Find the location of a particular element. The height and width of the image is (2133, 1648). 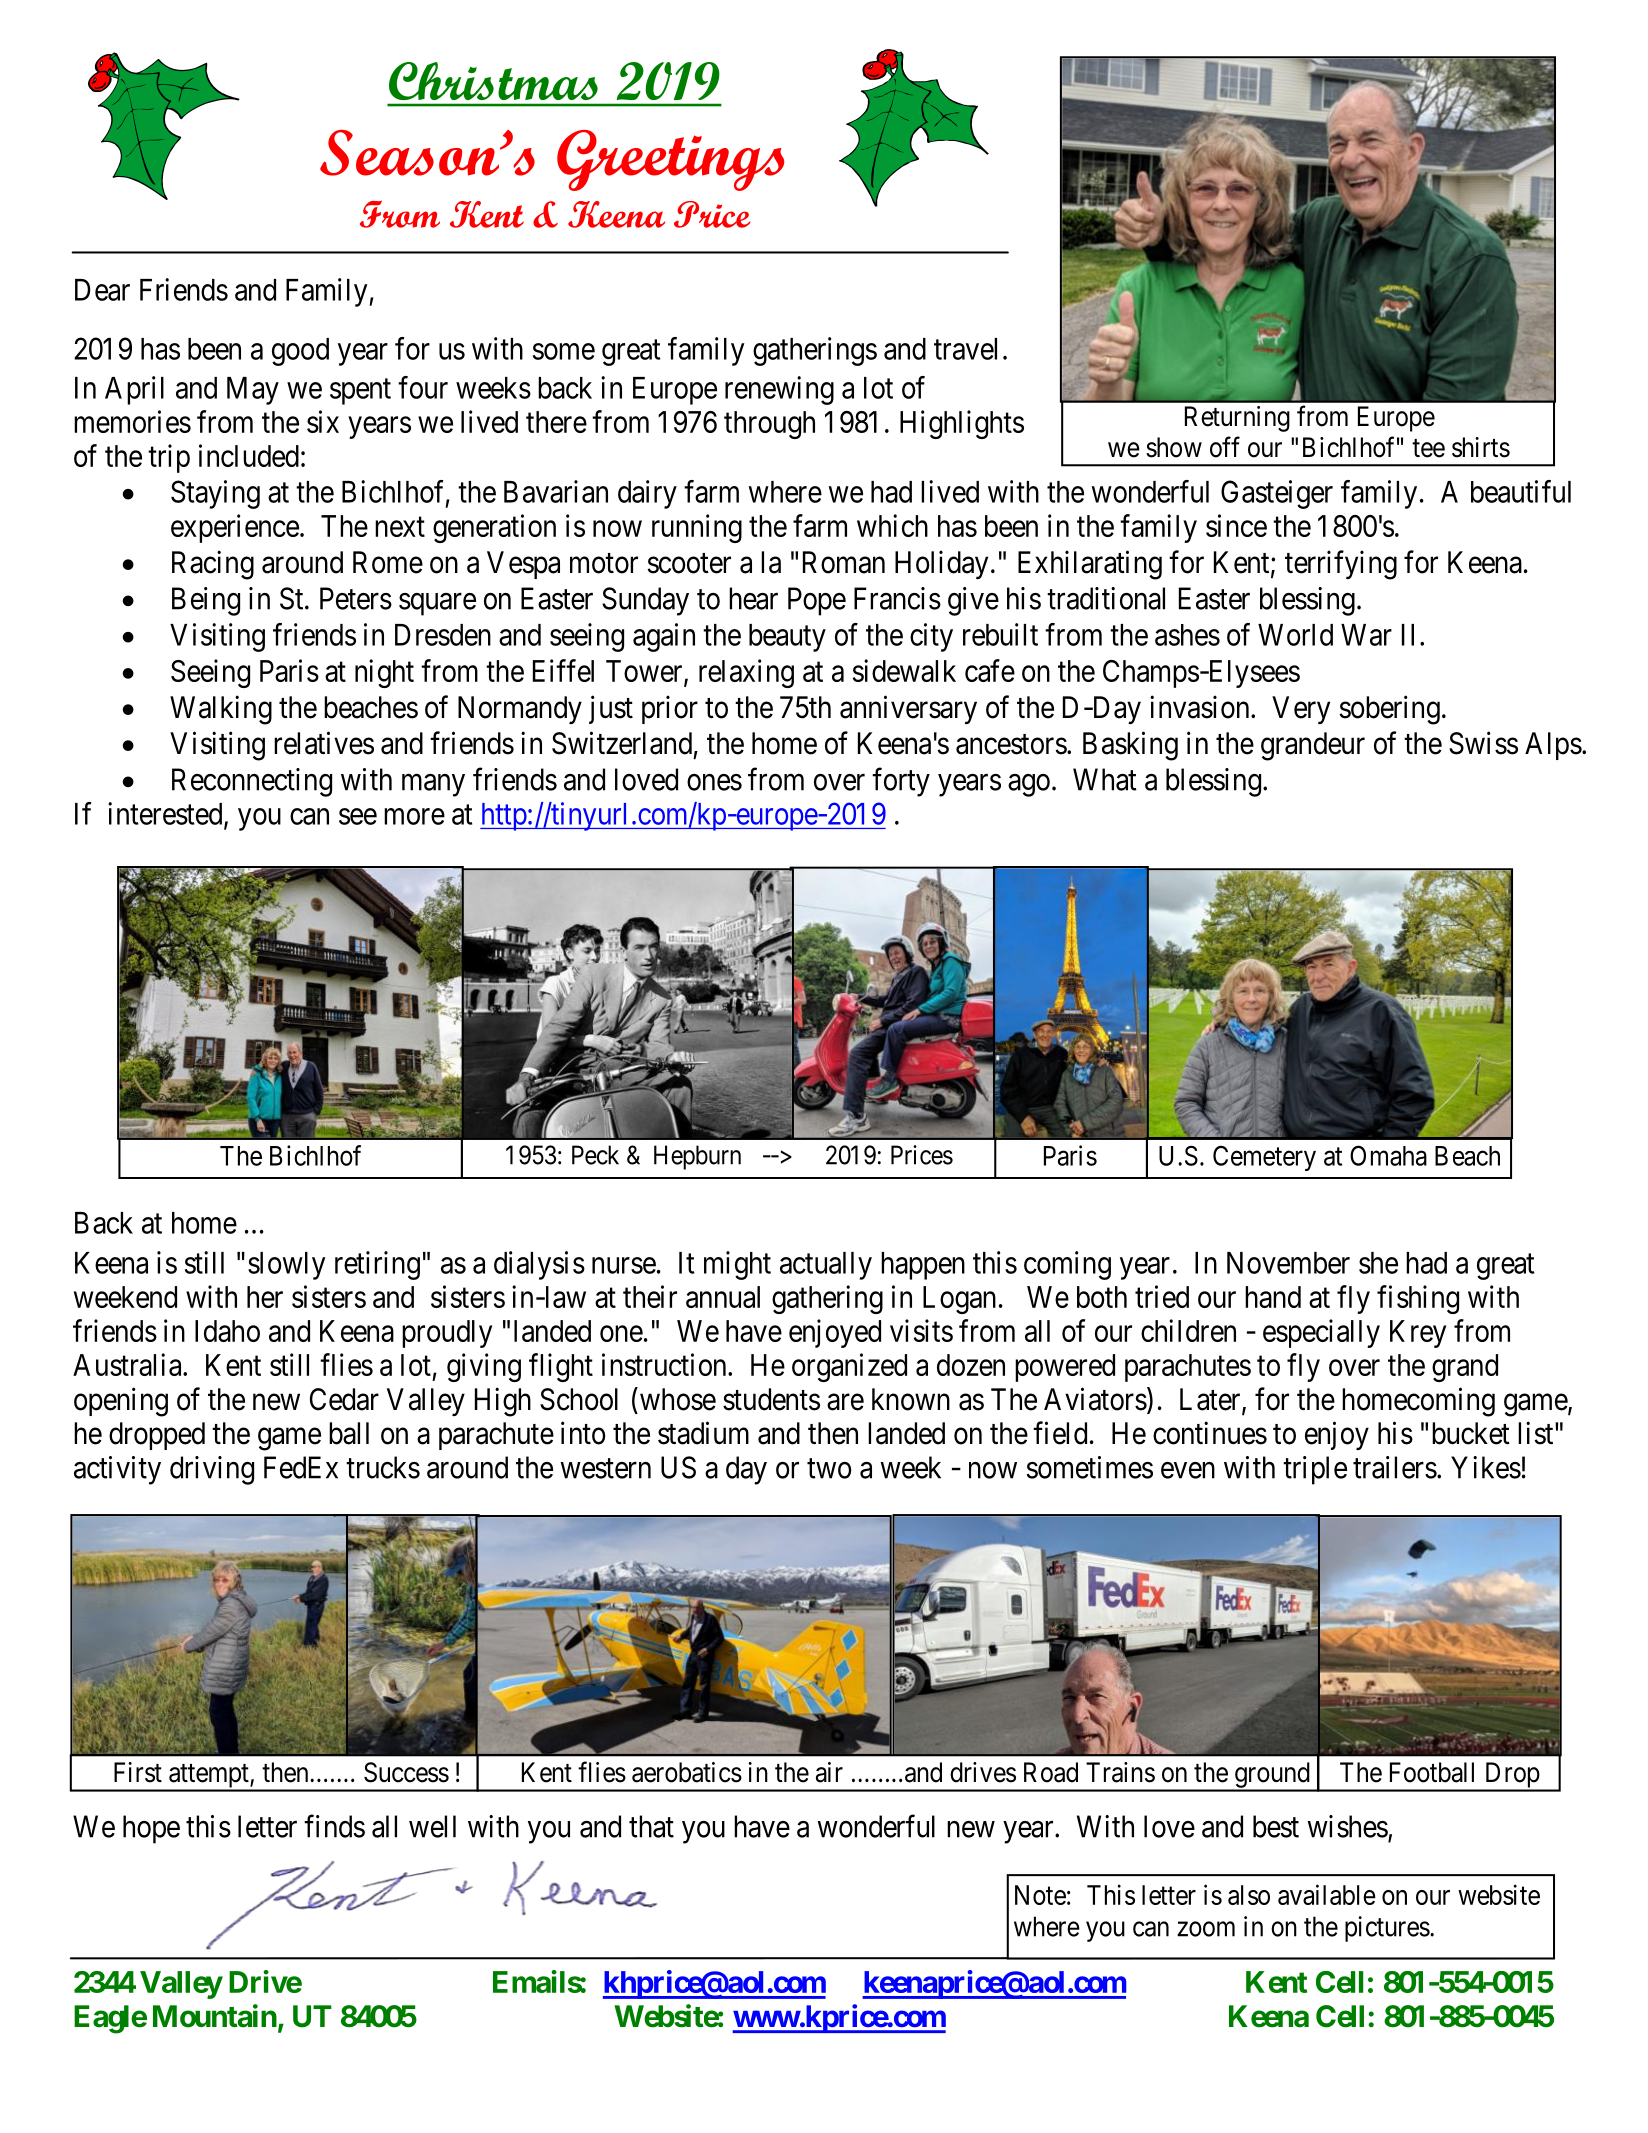

Omaha is located at coordinates (1388, 1155).
